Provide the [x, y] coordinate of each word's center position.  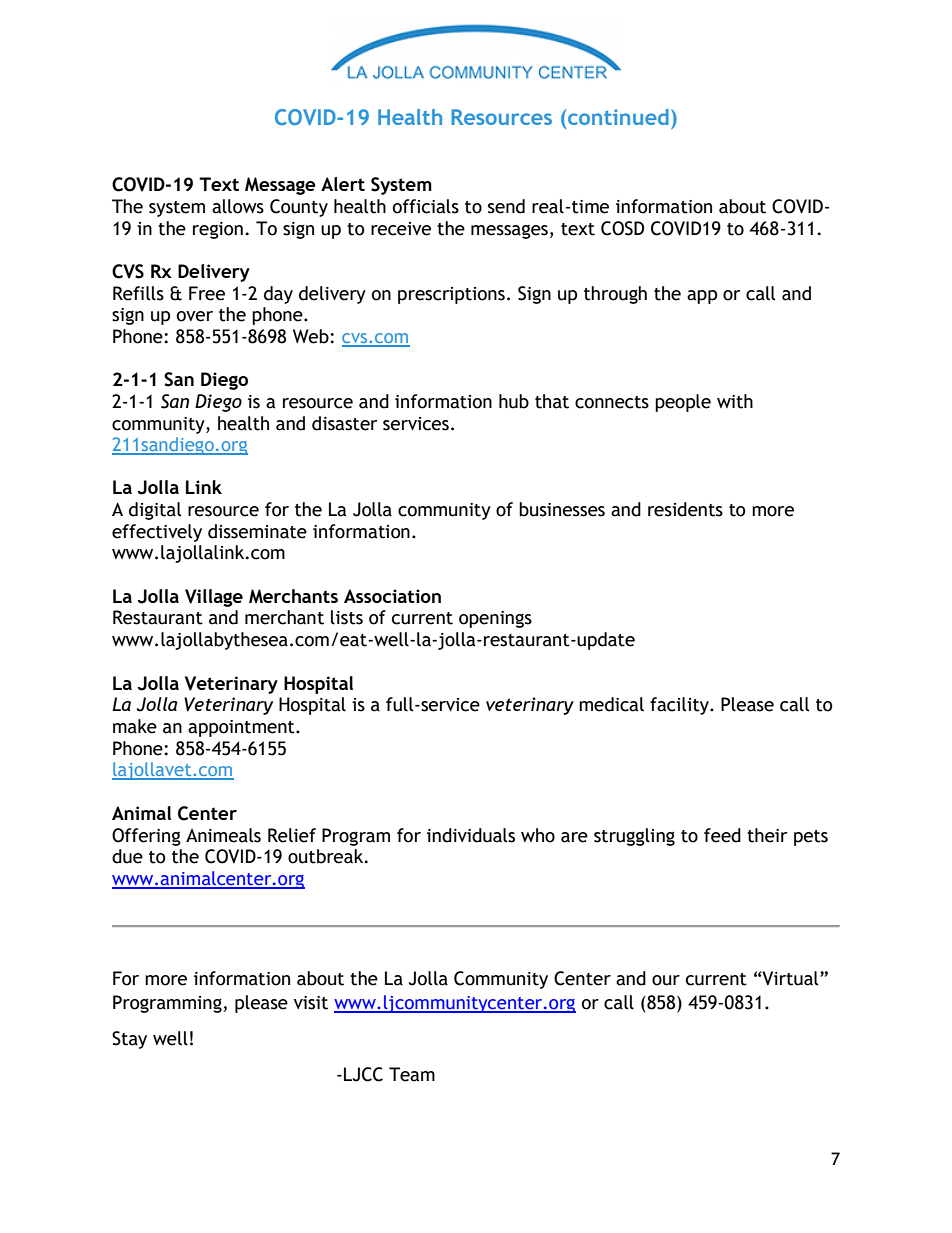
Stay [129, 1040]
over [195, 316]
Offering [146, 837]
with [735, 401]
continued [618, 117]
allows [238, 206]
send [506, 206]
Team [412, 1074]
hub [514, 401]
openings [495, 619]
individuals [471, 835]
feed [722, 835]
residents [685, 509]
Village [214, 598]
